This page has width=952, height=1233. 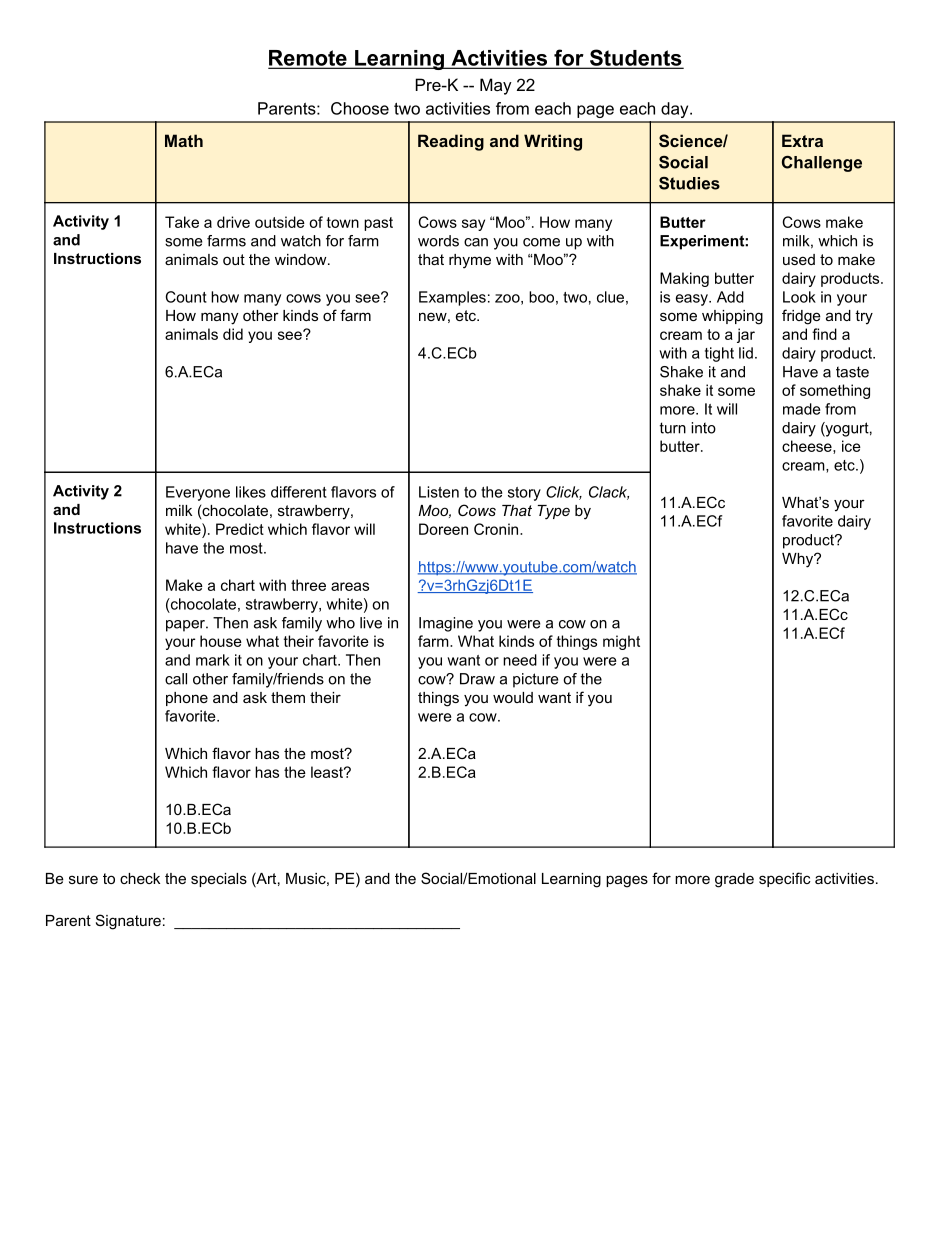 What do you see at coordinates (439, 492) in the page?
I see `Listen` at bounding box center [439, 492].
